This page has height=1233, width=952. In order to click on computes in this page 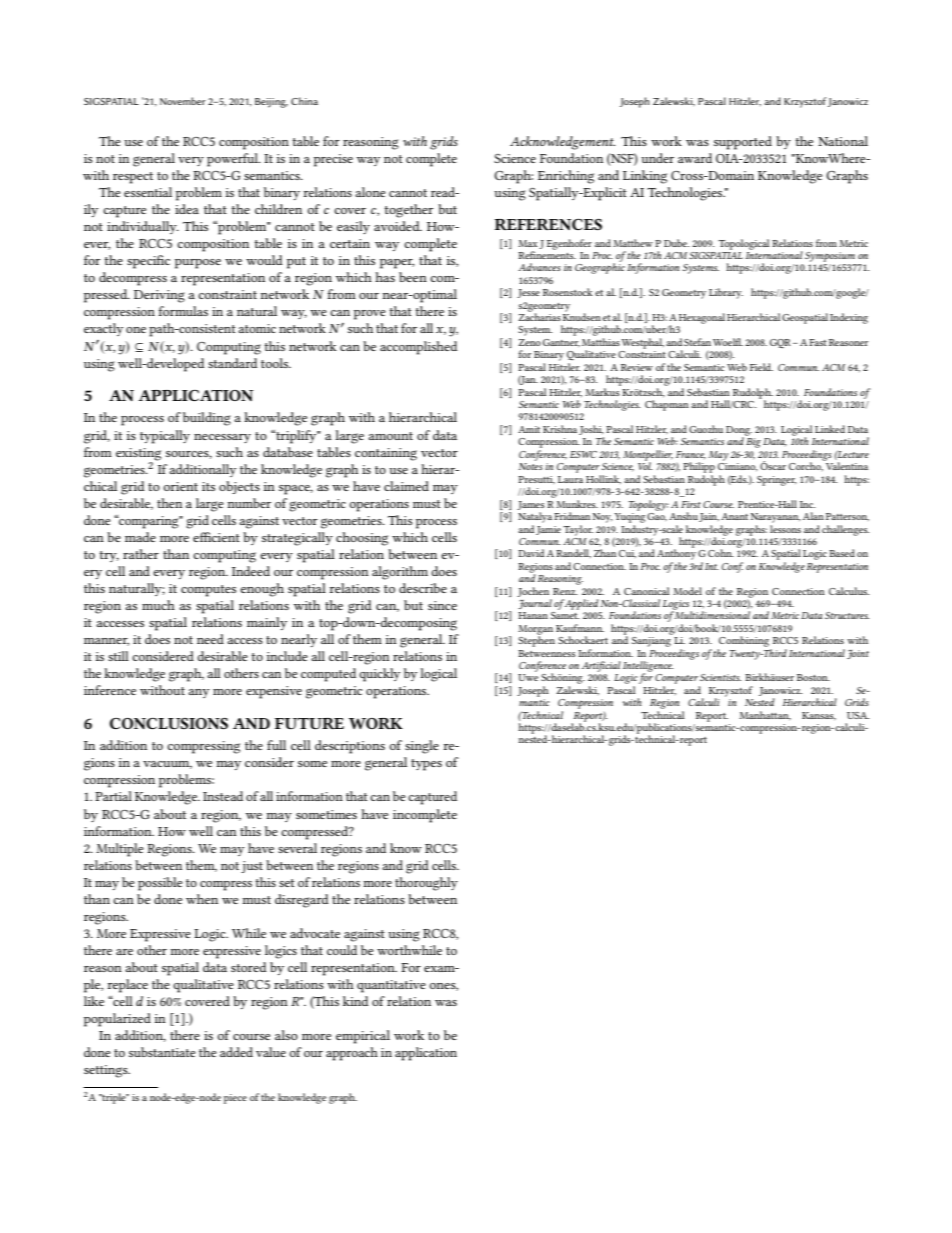, I will do `click(208, 591)`.
